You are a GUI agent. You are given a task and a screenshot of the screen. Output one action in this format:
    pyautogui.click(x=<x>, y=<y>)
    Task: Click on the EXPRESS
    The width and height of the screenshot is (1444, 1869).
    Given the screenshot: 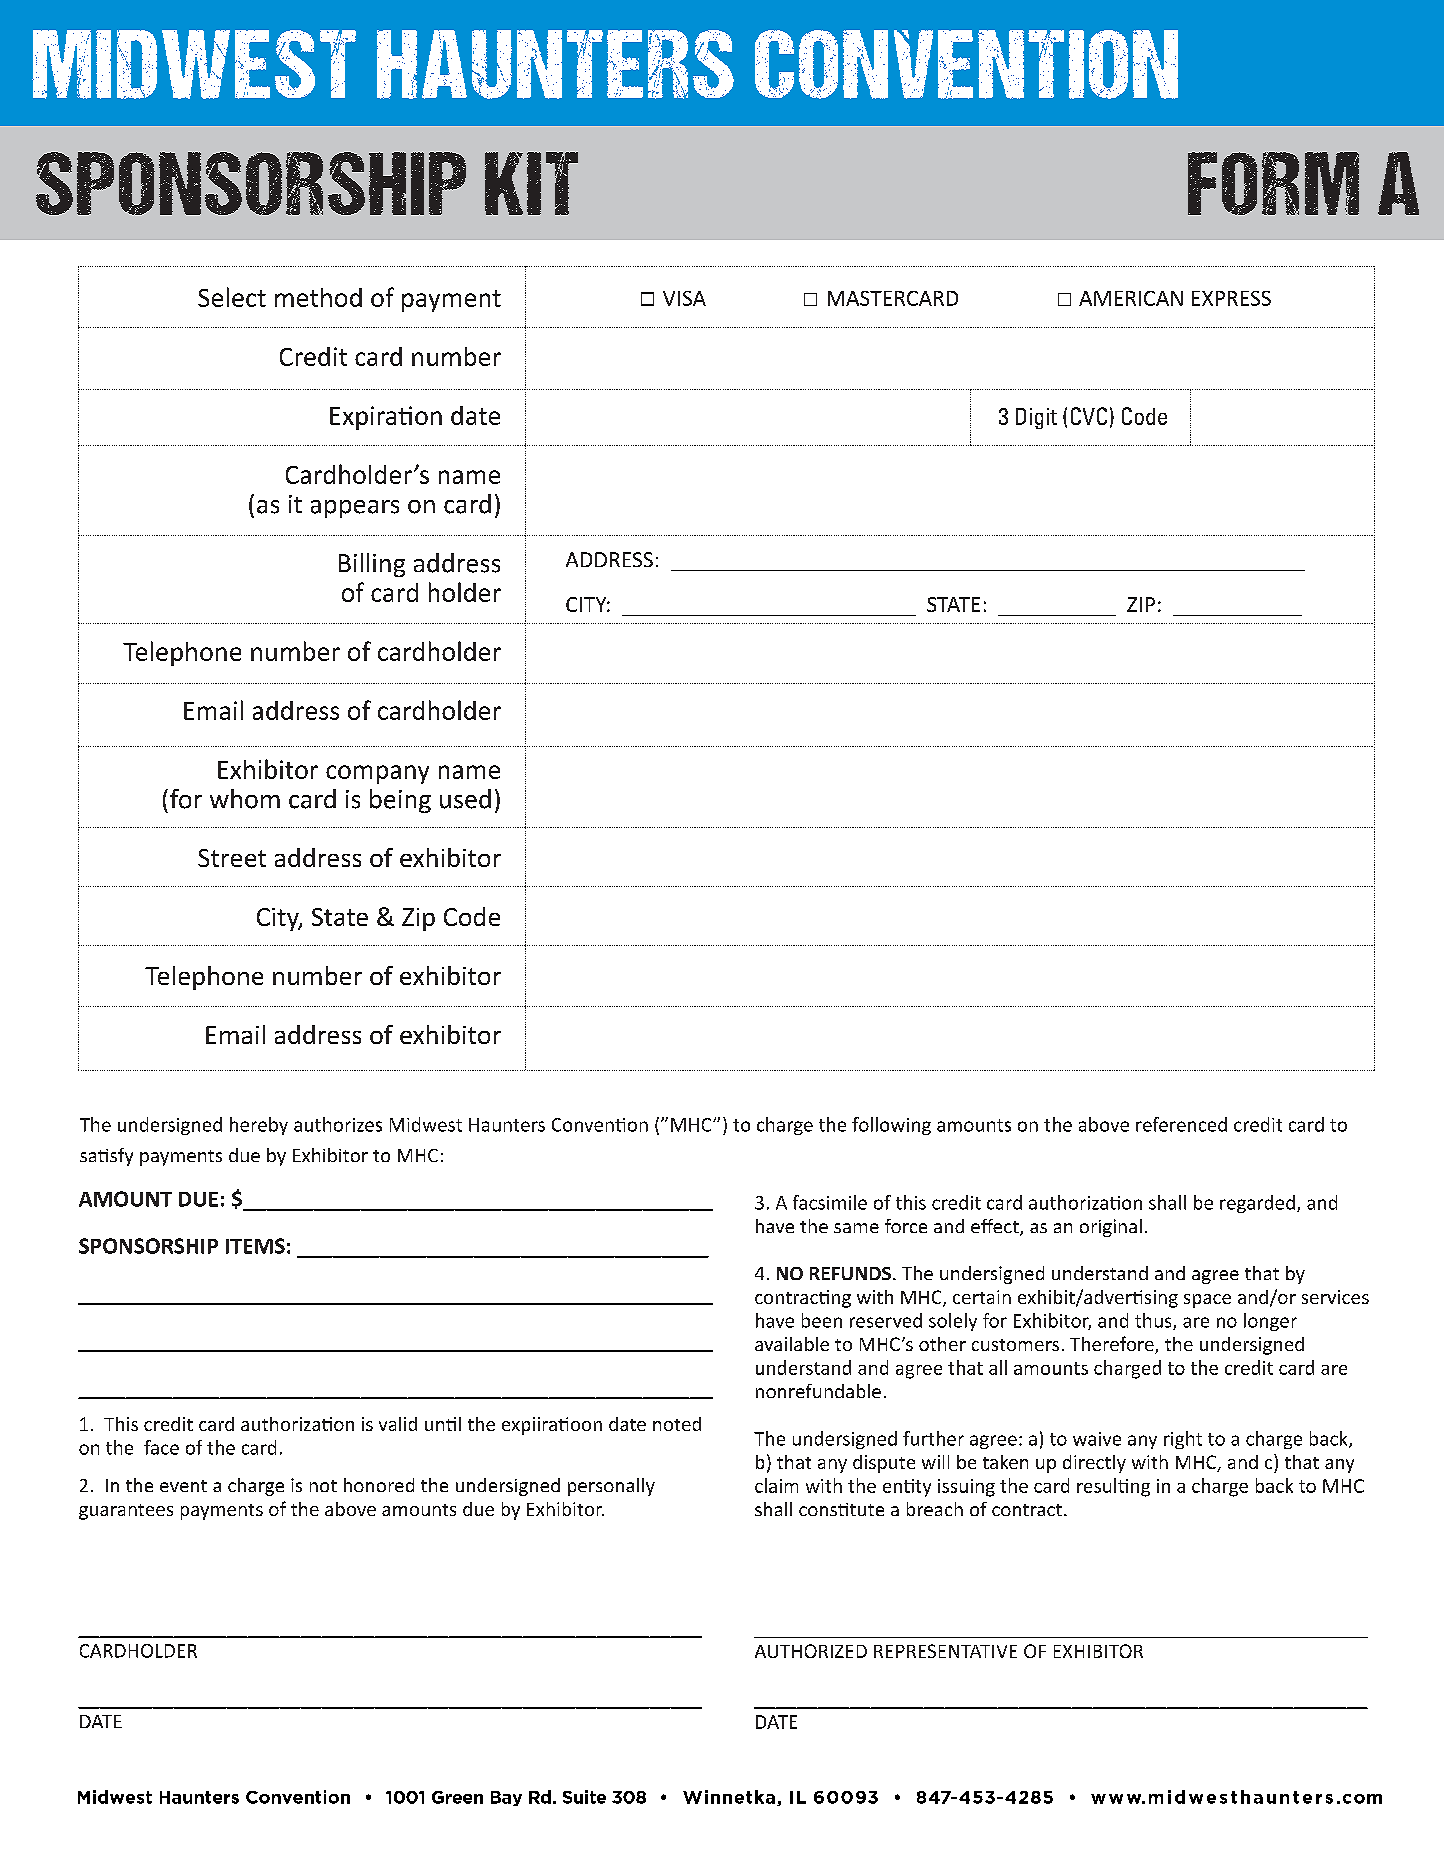 What is the action you would take?
    pyautogui.click(x=1231, y=298)
